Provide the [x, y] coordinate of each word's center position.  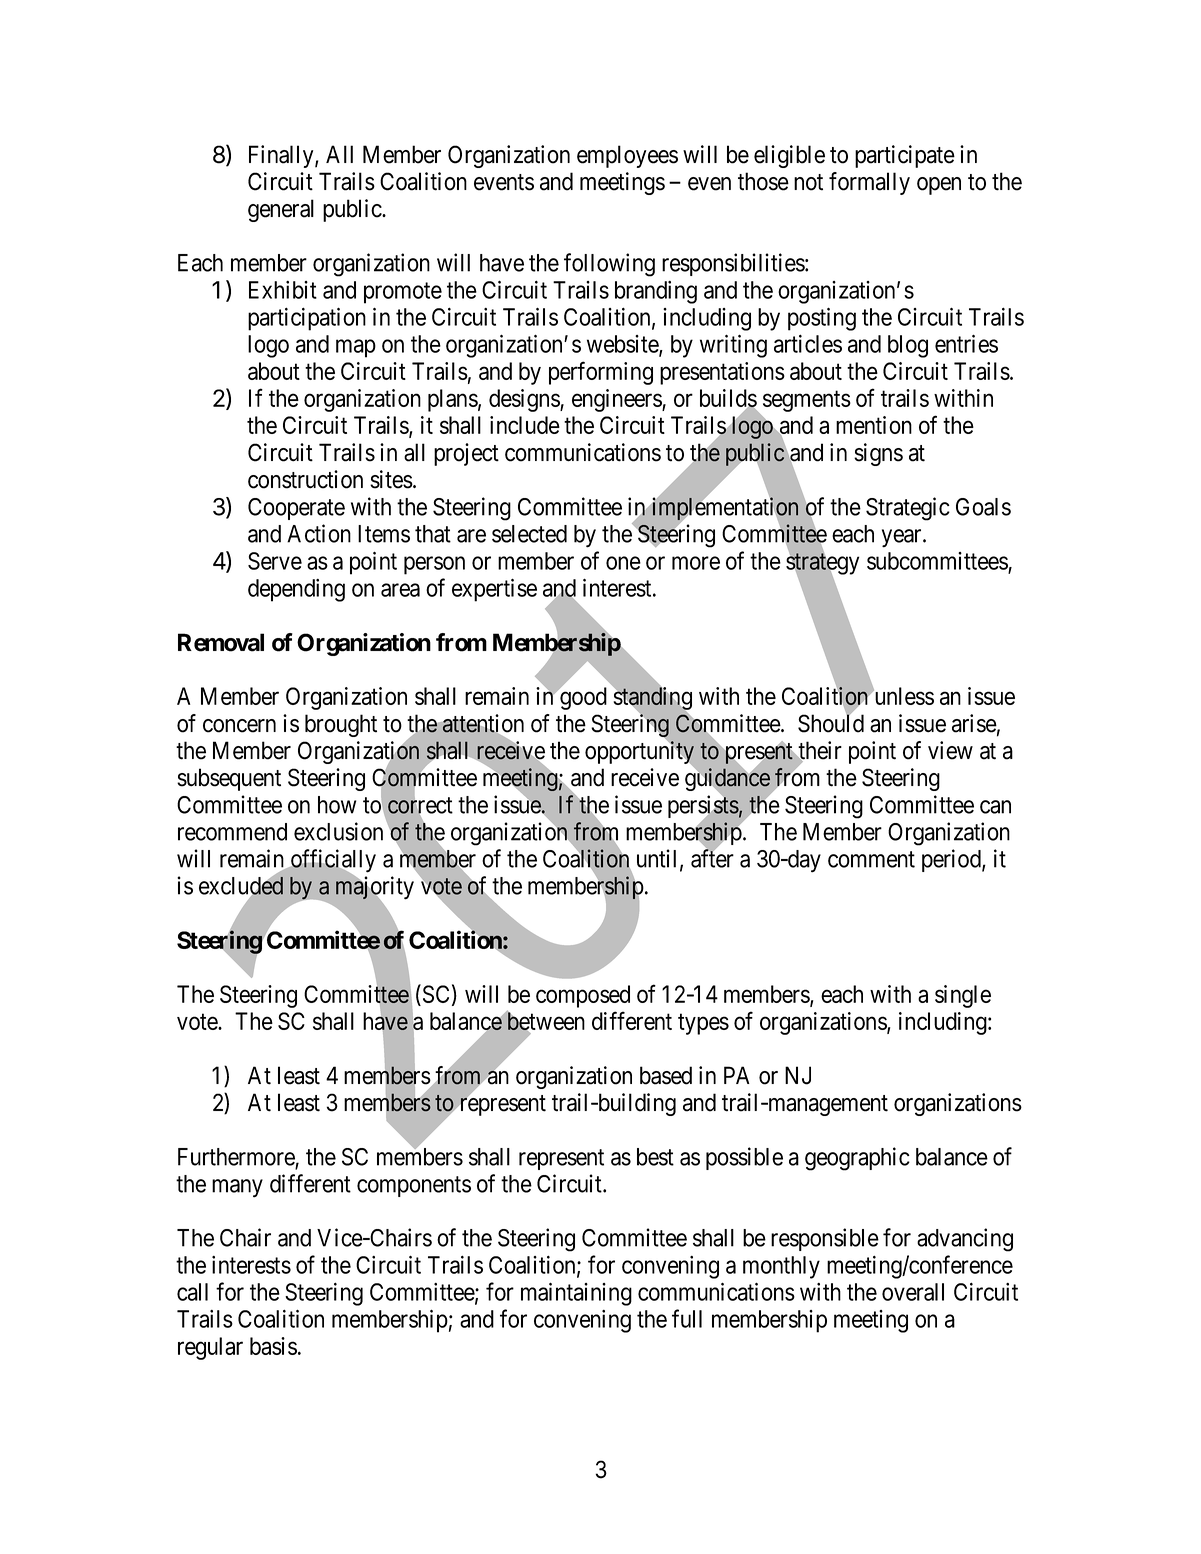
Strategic [908, 509]
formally [869, 183]
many [237, 1188]
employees [627, 156]
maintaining [576, 1294]
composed [583, 996]
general [281, 210]
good [582, 698]
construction [305, 479]
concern [239, 726]
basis [273, 1346]
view [950, 750]
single [963, 996]
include [525, 425]
